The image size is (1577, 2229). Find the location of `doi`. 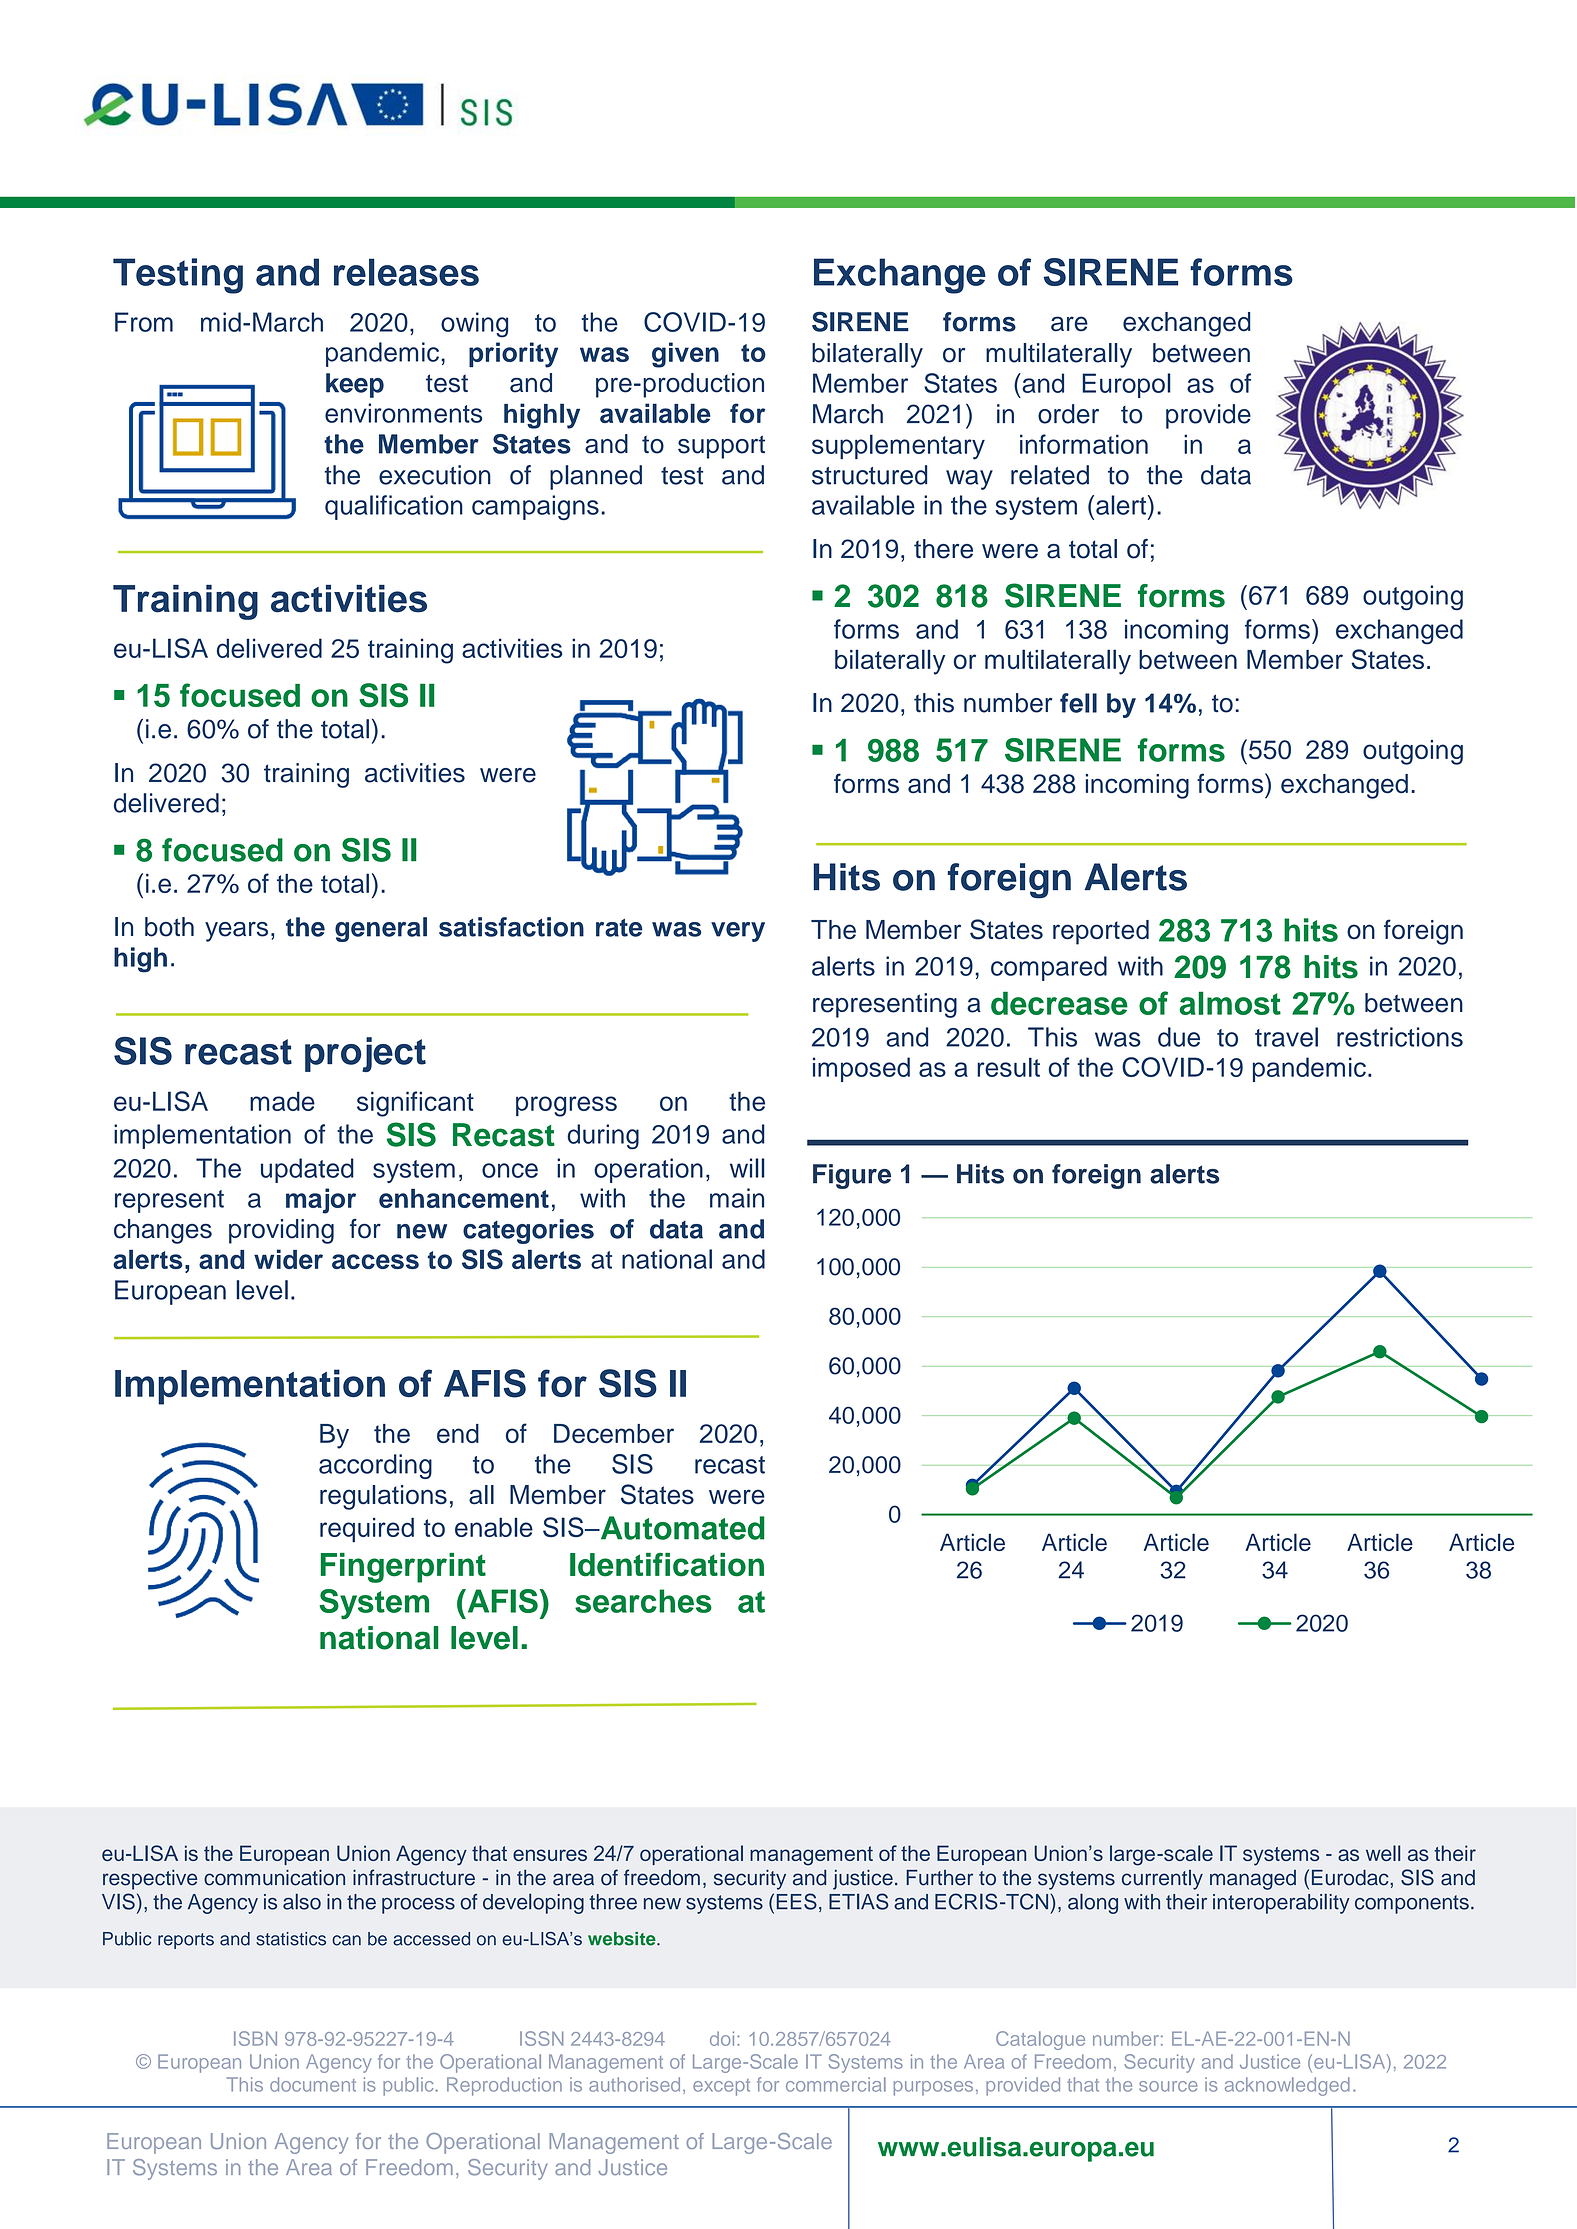

doi is located at coordinates (722, 2038).
